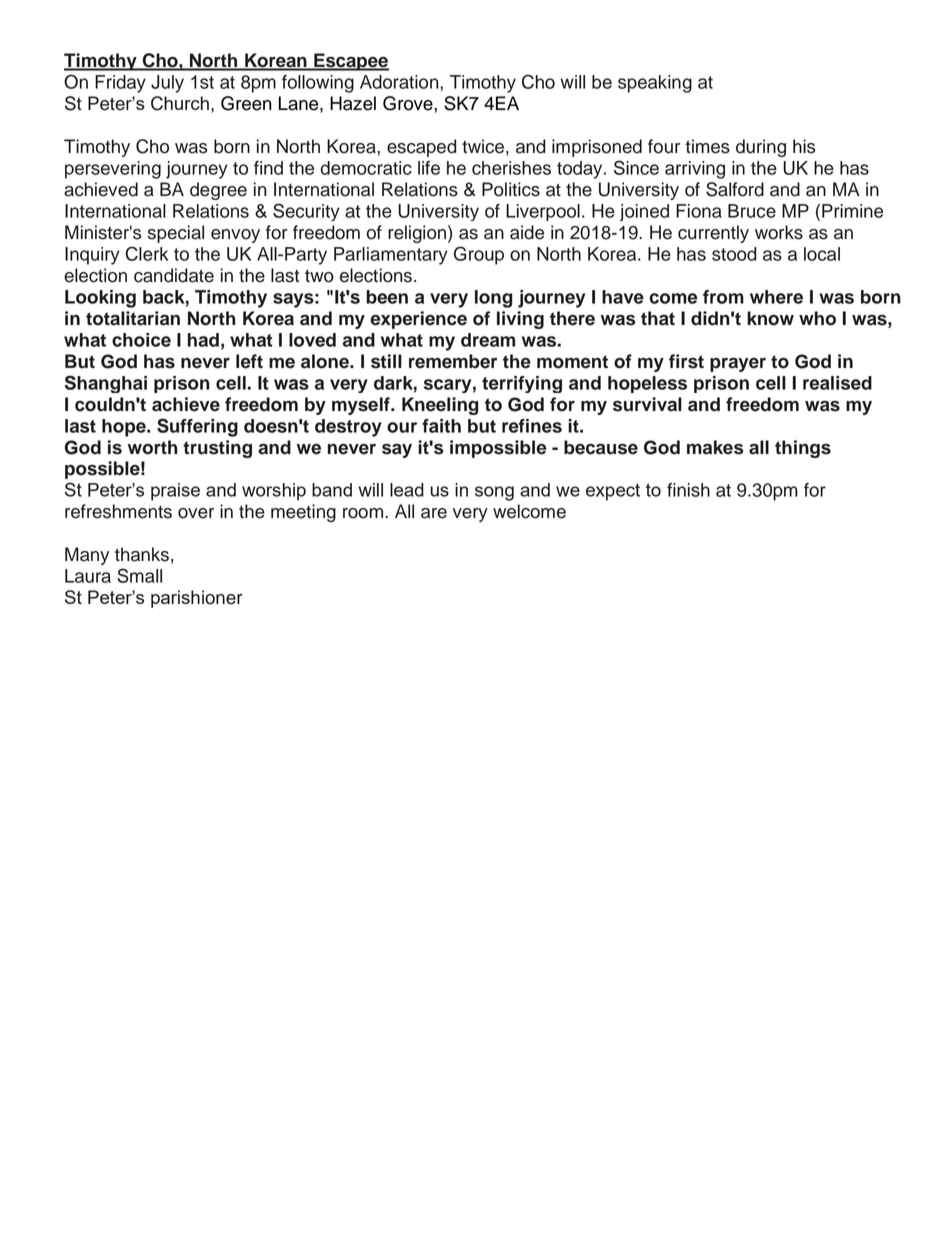 Image resolution: width=952 pixels, height=1233 pixels. What do you see at coordinates (400, 82) in the image?
I see `Adoration` at bounding box center [400, 82].
